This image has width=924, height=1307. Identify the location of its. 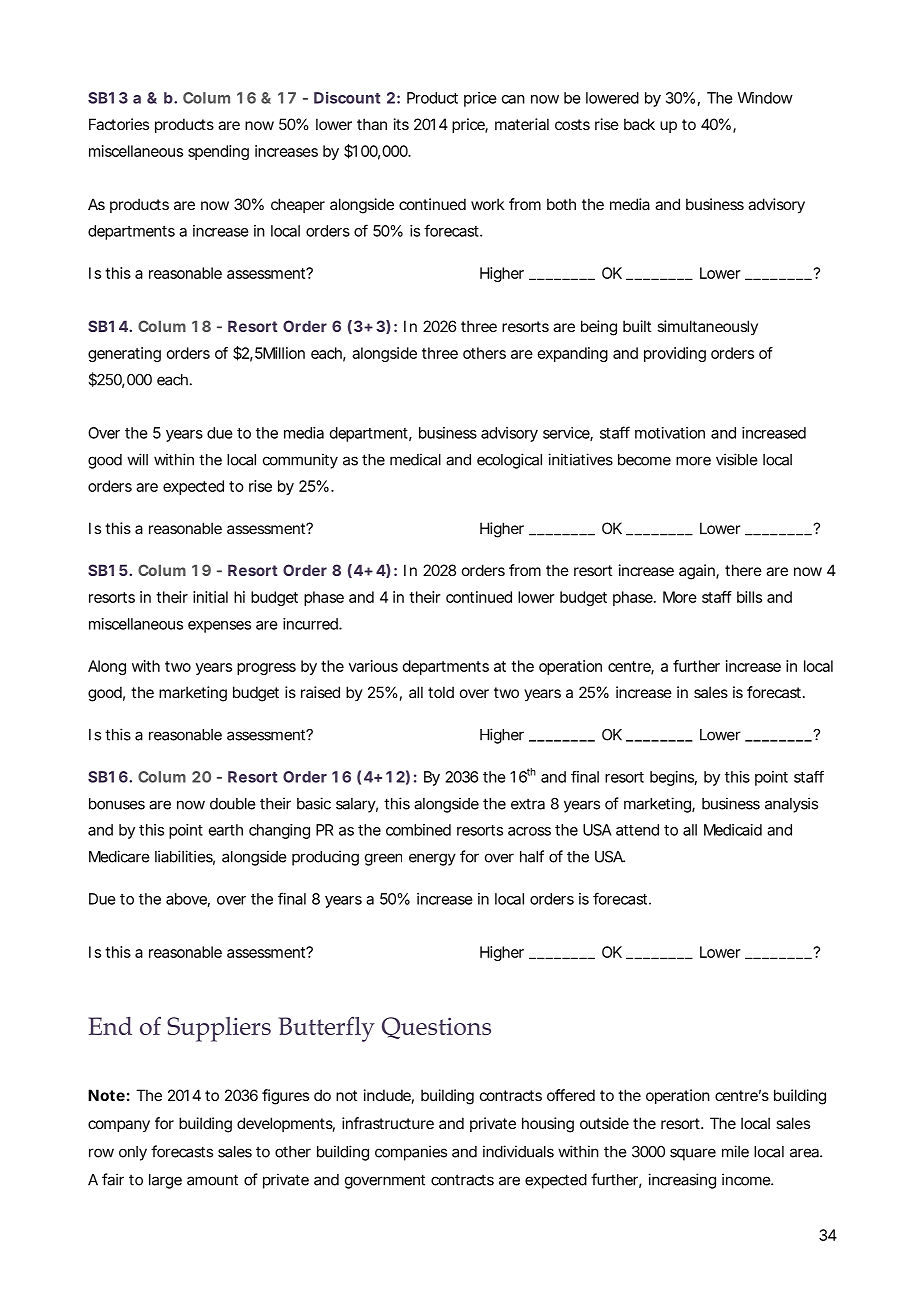
(401, 124).
